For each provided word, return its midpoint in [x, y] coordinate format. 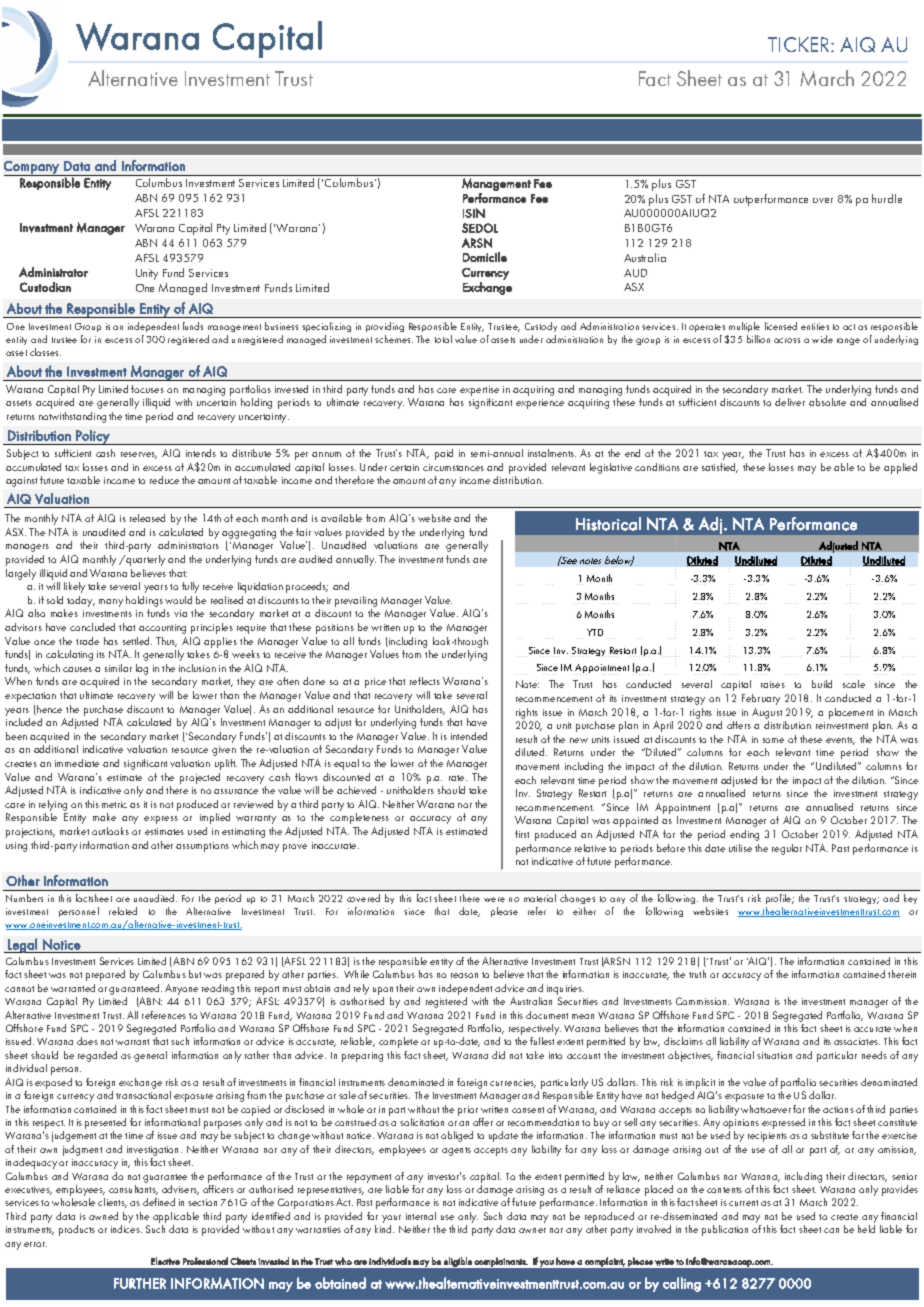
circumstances [453, 467]
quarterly [144, 560]
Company [32, 168]
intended [469, 736]
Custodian [45, 287]
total [443, 339]
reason [464, 975]
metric [114, 804]
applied [900, 468]
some [773, 740]
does [87, 1041]
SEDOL [480, 228]
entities [815, 326]
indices [126, 1229]
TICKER [800, 44]
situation [774, 1055]
